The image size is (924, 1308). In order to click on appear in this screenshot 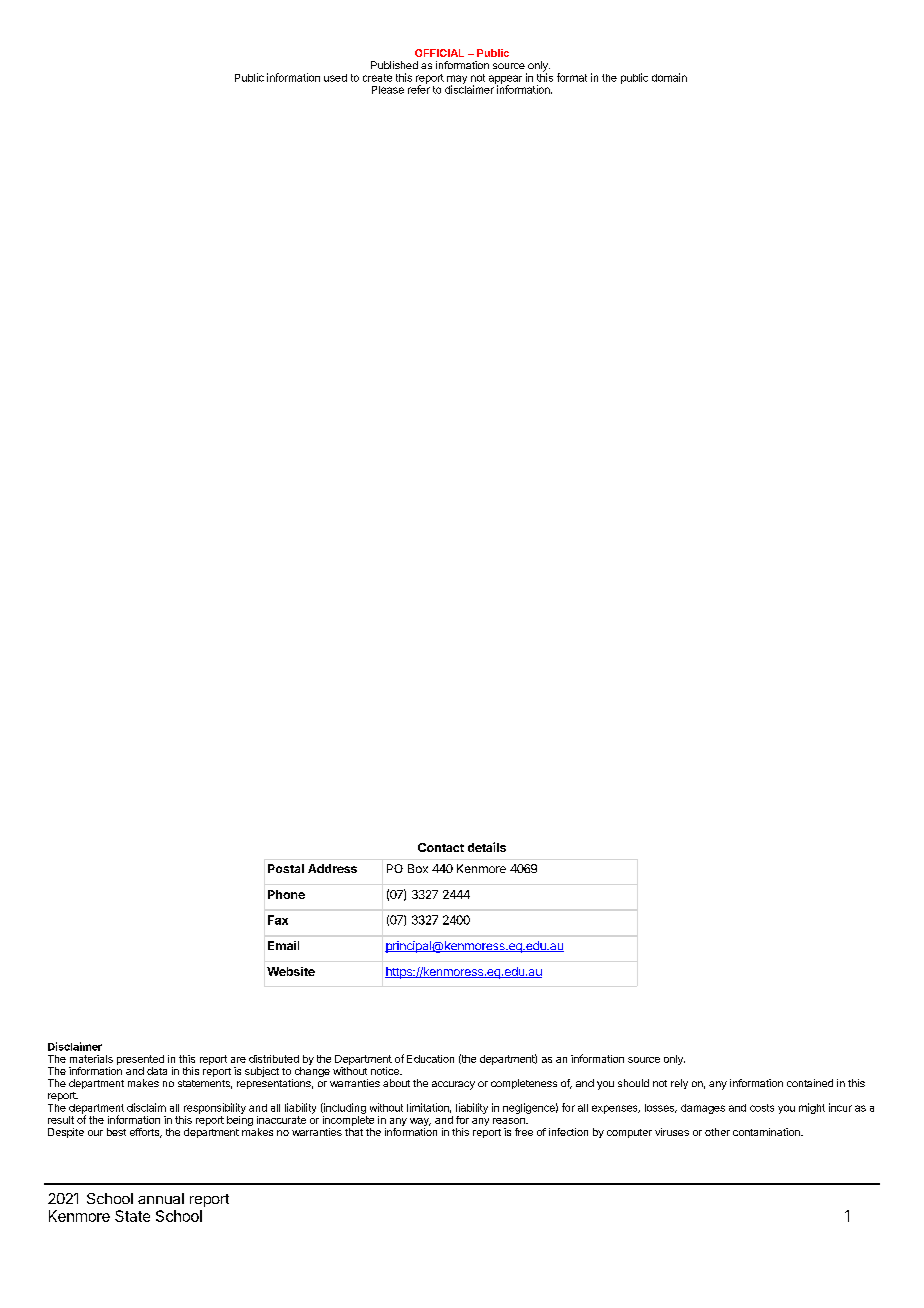, I will do `click(505, 80)`.
